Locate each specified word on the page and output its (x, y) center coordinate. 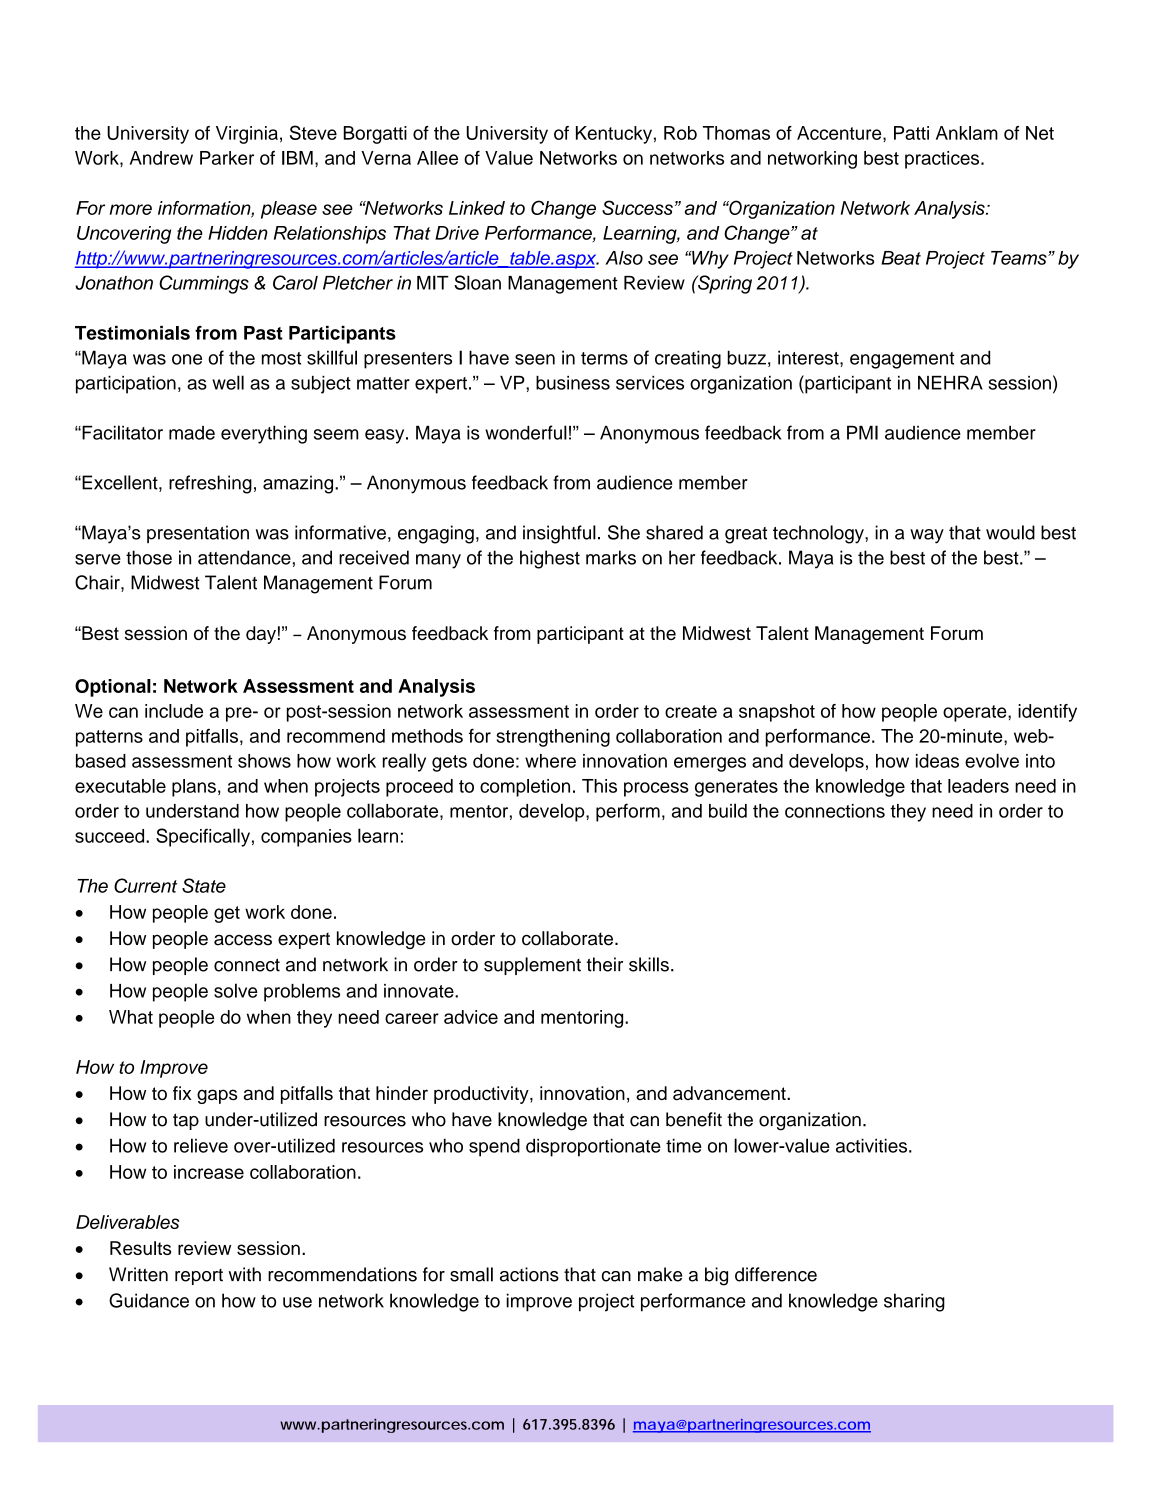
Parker (227, 158)
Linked (477, 208)
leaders (978, 786)
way (927, 536)
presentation (198, 534)
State (204, 885)
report (199, 1277)
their (604, 964)
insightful (559, 534)
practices (943, 160)
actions (529, 1274)
